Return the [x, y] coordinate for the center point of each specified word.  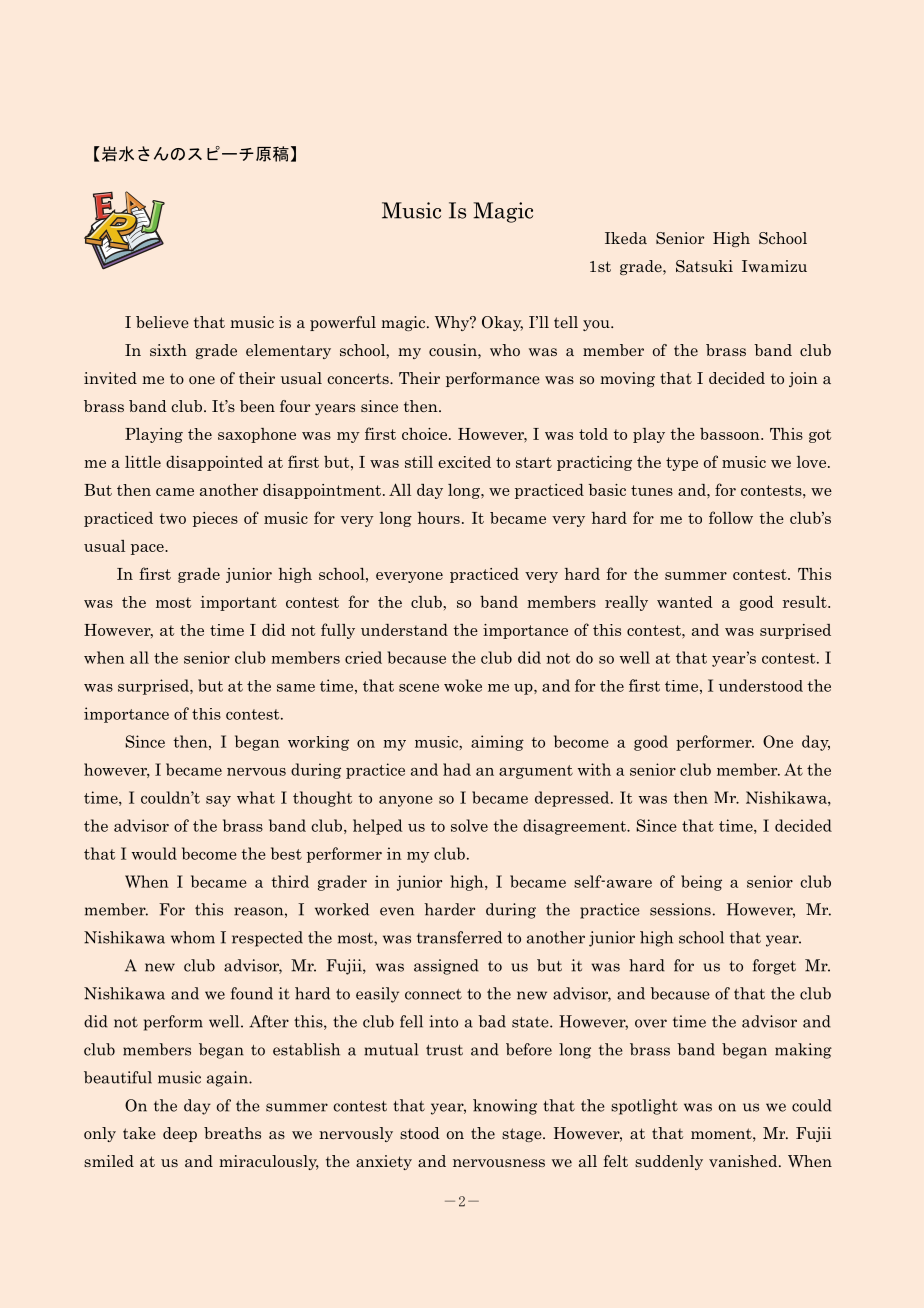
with [594, 769]
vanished [744, 1161]
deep [180, 1134]
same [296, 688]
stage [523, 1135]
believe [162, 322]
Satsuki [704, 266]
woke [463, 685]
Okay [502, 323]
